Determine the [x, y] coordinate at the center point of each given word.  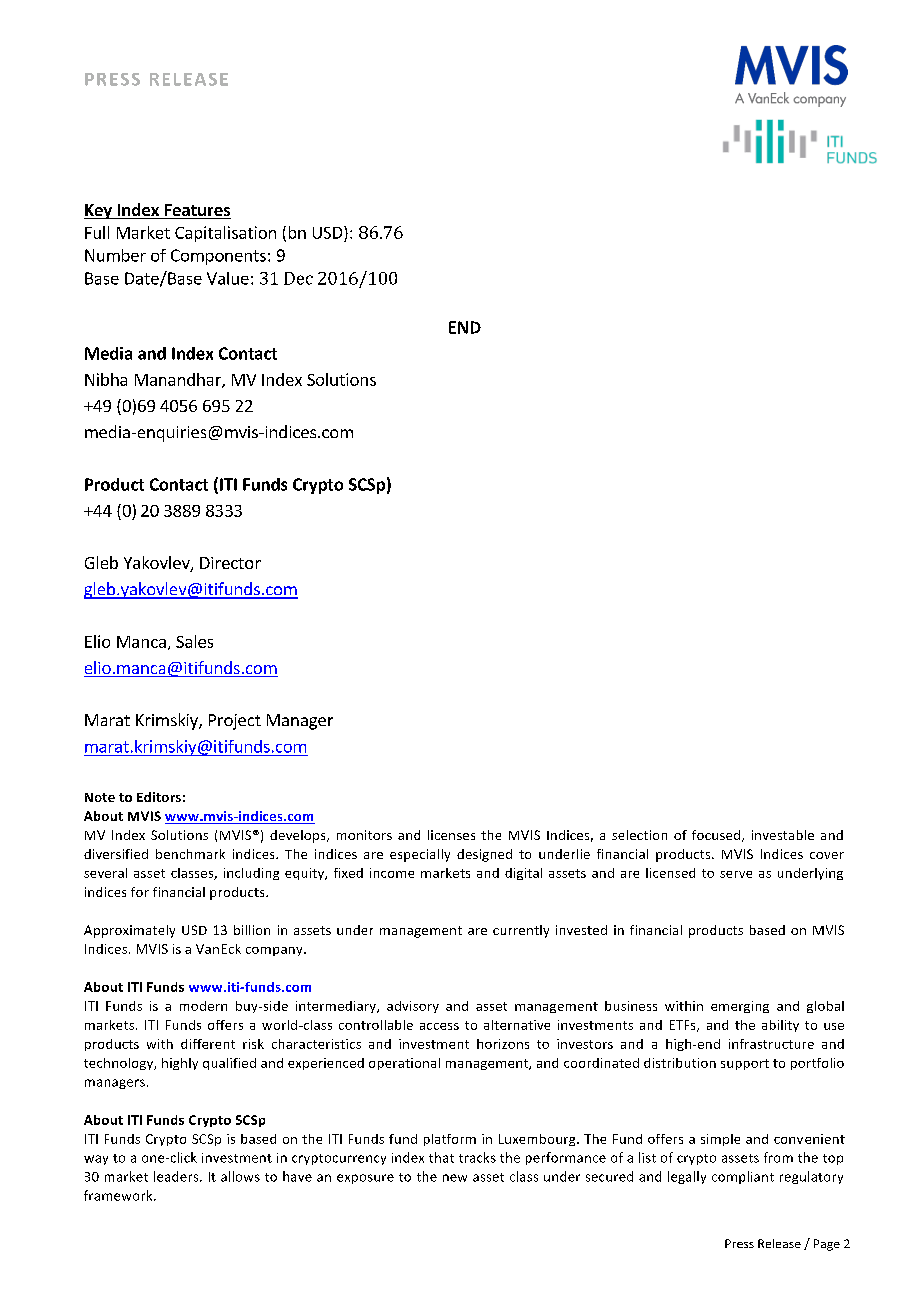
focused [717, 836]
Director [230, 563]
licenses [451, 835]
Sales [194, 641]
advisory [413, 1007]
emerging [740, 1007]
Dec [298, 278]
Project [235, 722]
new [455, 1178]
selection [639, 835]
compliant [743, 1177]
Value [228, 278]
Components [218, 257]
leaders [177, 1176]
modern [203, 1006]
